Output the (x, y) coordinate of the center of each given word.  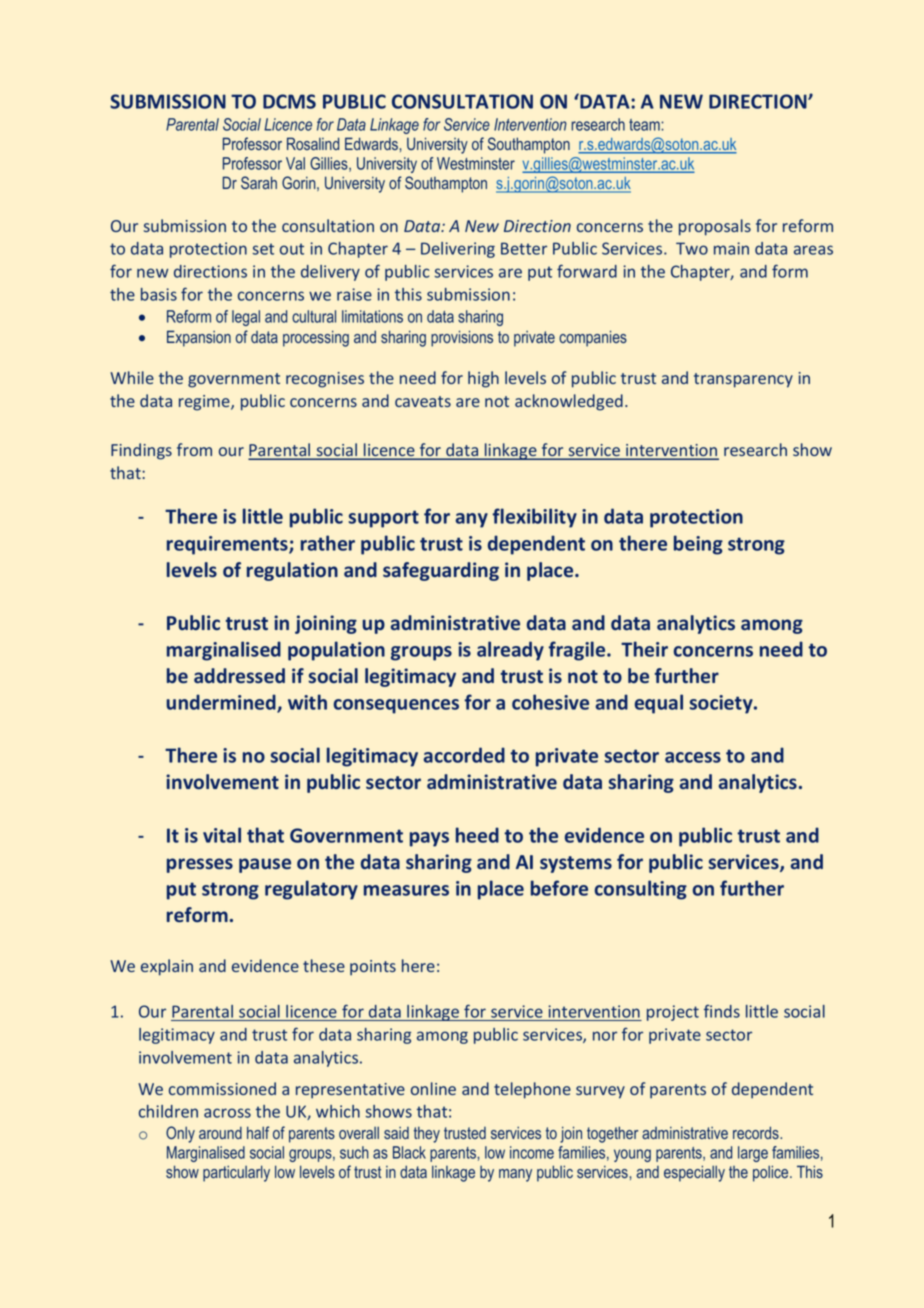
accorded (464, 755)
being (698, 545)
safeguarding (441, 571)
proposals (715, 227)
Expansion (199, 338)
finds (722, 1011)
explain (167, 967)
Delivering (458, 250)
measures (406, 890)
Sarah (259, 182)
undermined (222, 703)
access (693, 757)
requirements (228, 545)
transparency (743, 380)
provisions (462, 338)
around (220, 1132)
